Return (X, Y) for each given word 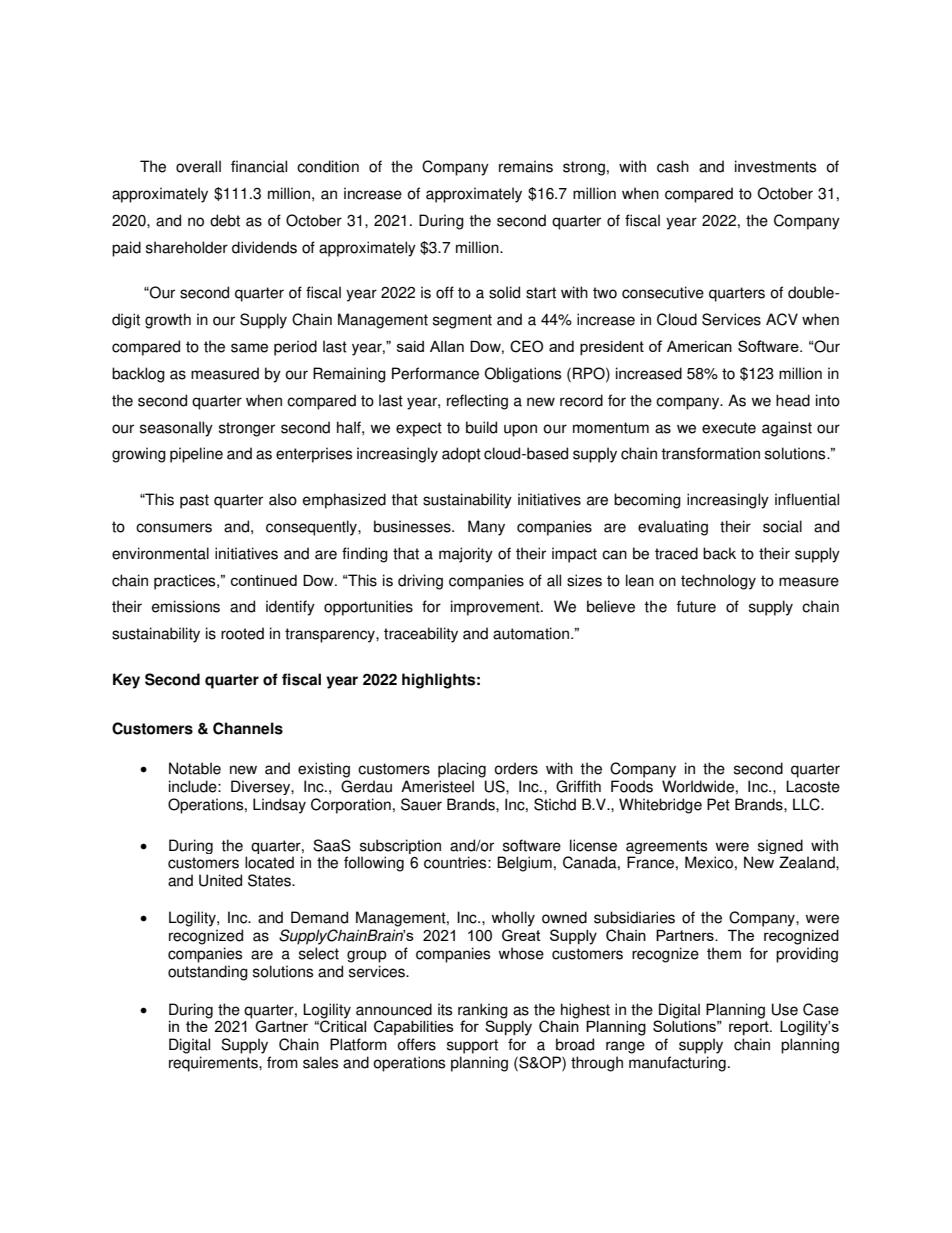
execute (729, 428)
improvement (496, 608)
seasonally (176, 429)
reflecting (477, 402)
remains (526, 166)
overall (198, 166)
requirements (214, 1064)
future (696, 606)
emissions (186, 606)
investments (775, 166)
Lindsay (279, 806)
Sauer (421, 804)
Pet (718, 804)
